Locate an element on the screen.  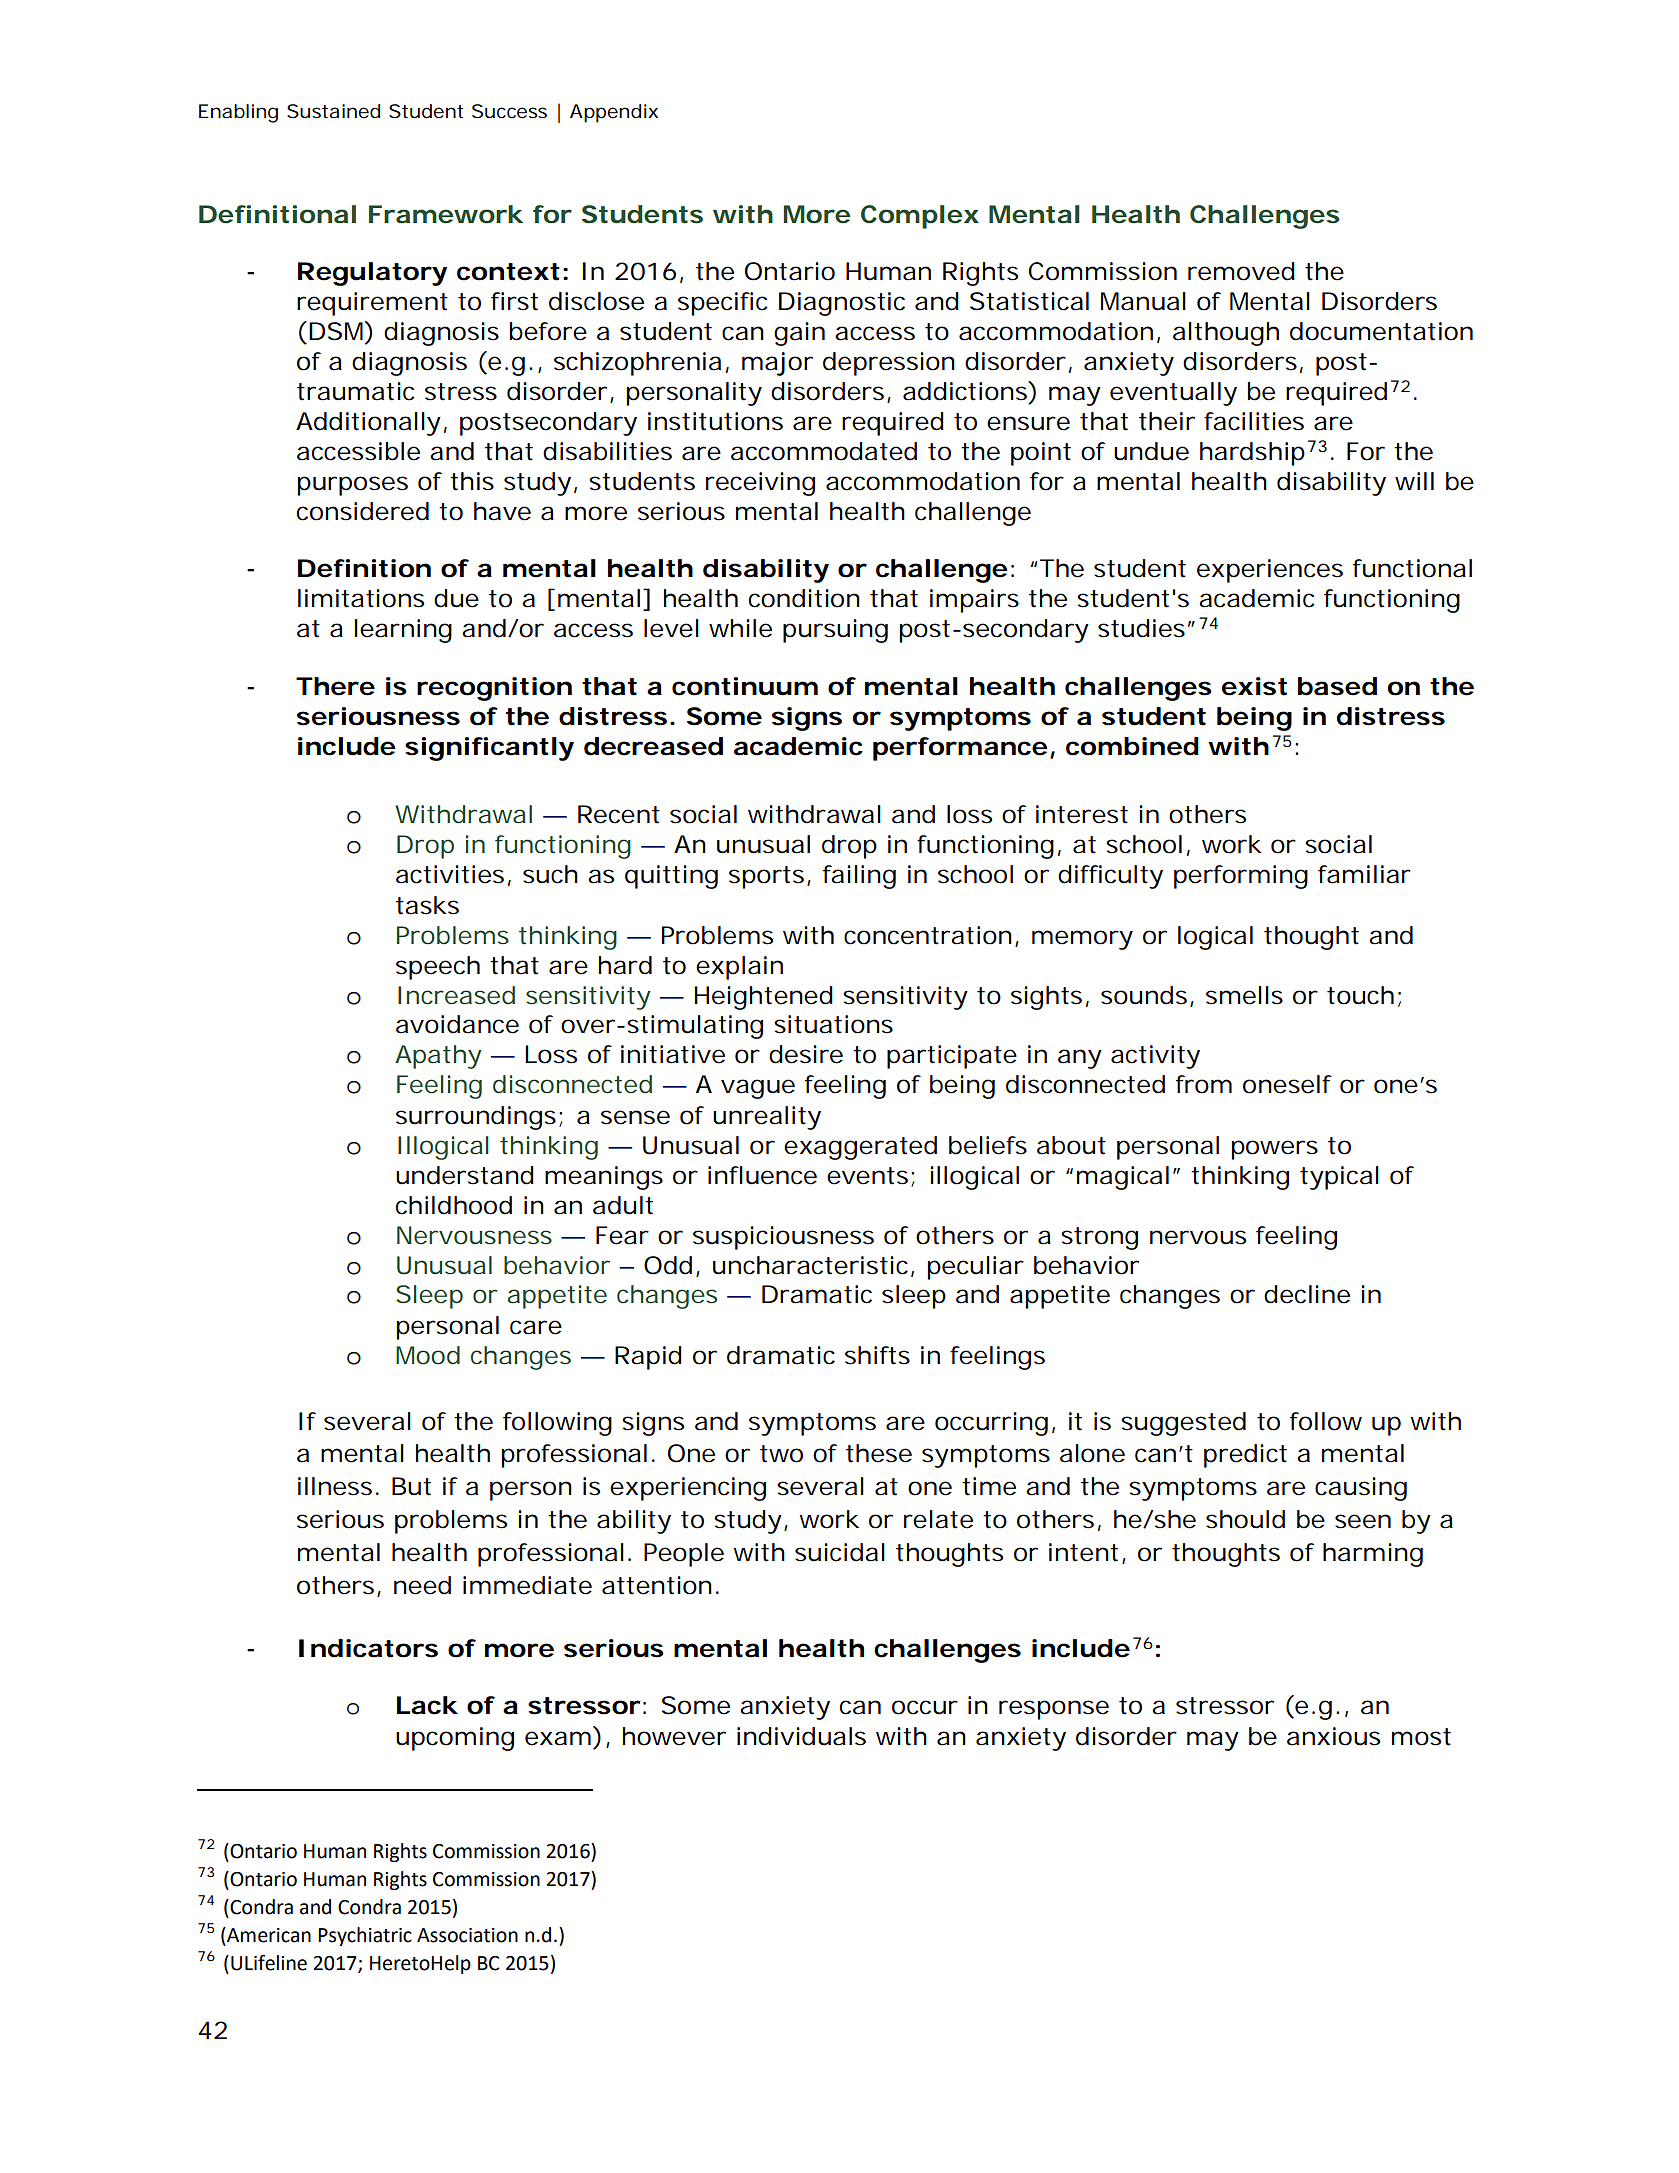
Sustained is located at coordinates (333, 111).
